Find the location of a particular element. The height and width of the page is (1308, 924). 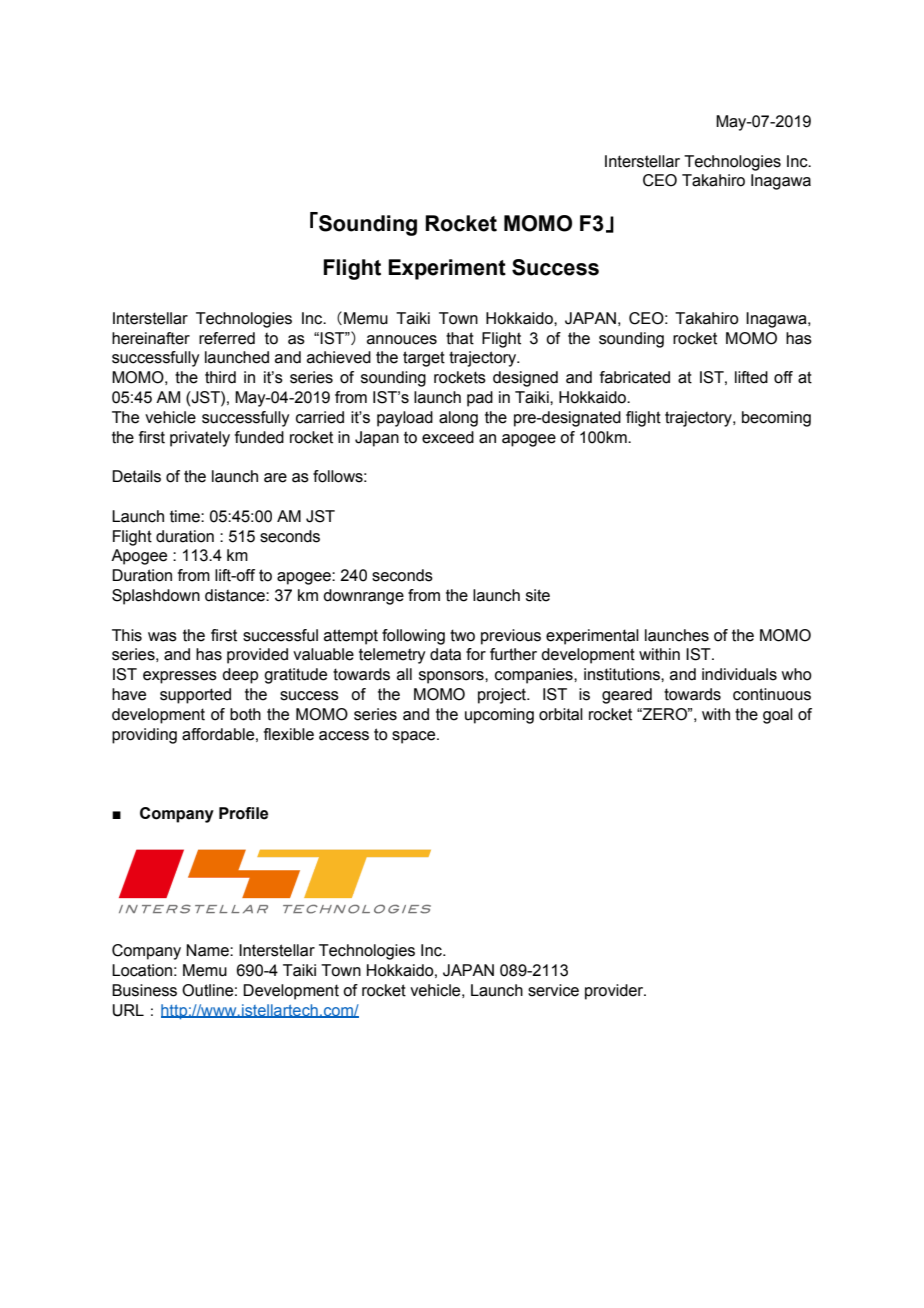

space is located at coordinates (415, 737).
